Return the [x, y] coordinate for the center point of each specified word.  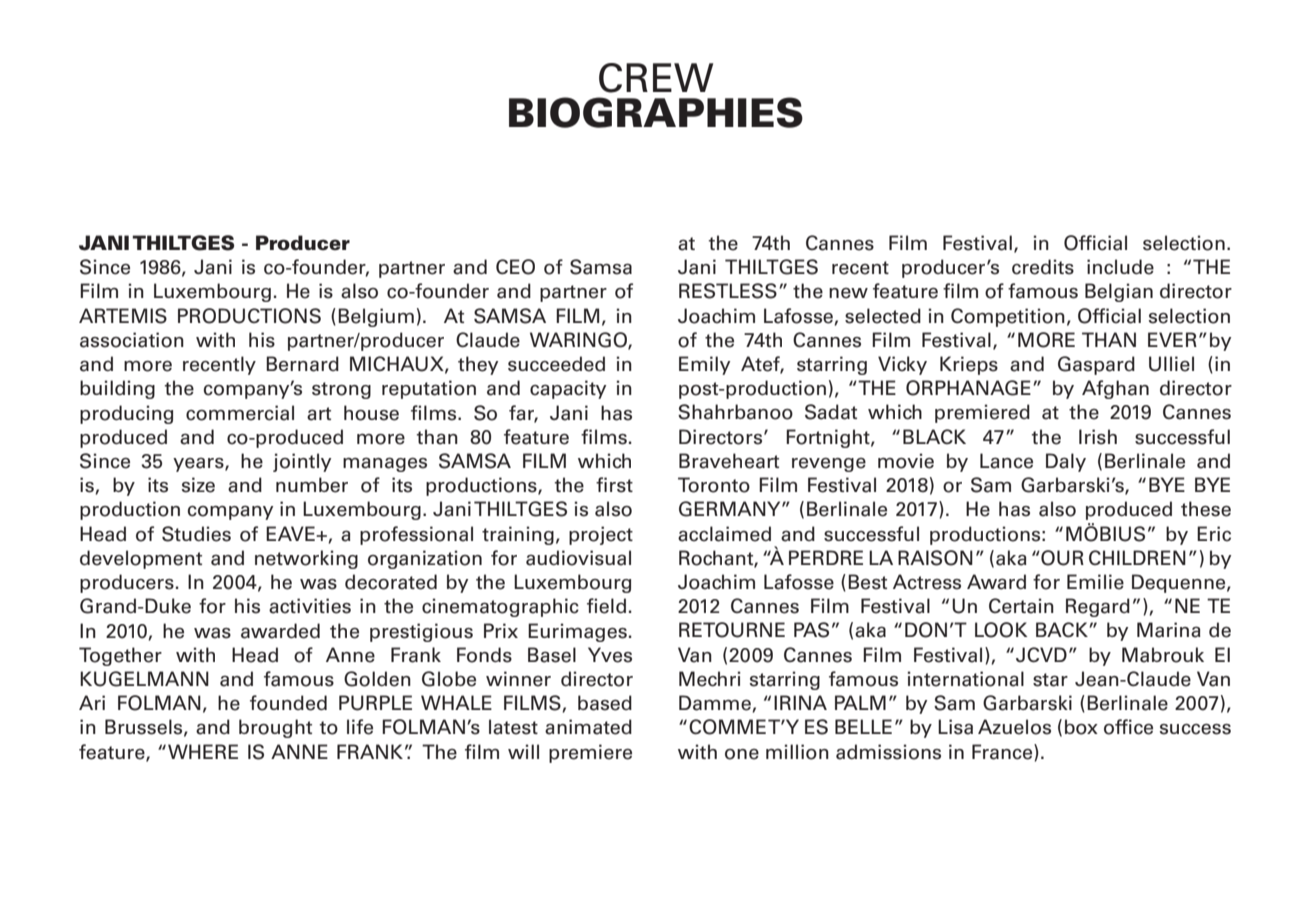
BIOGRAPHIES [656, 112]
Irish [1098, 437]
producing [126, 414]
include [1120, 267]
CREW [656, 78]
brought [275, 728]
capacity [568, 389]
